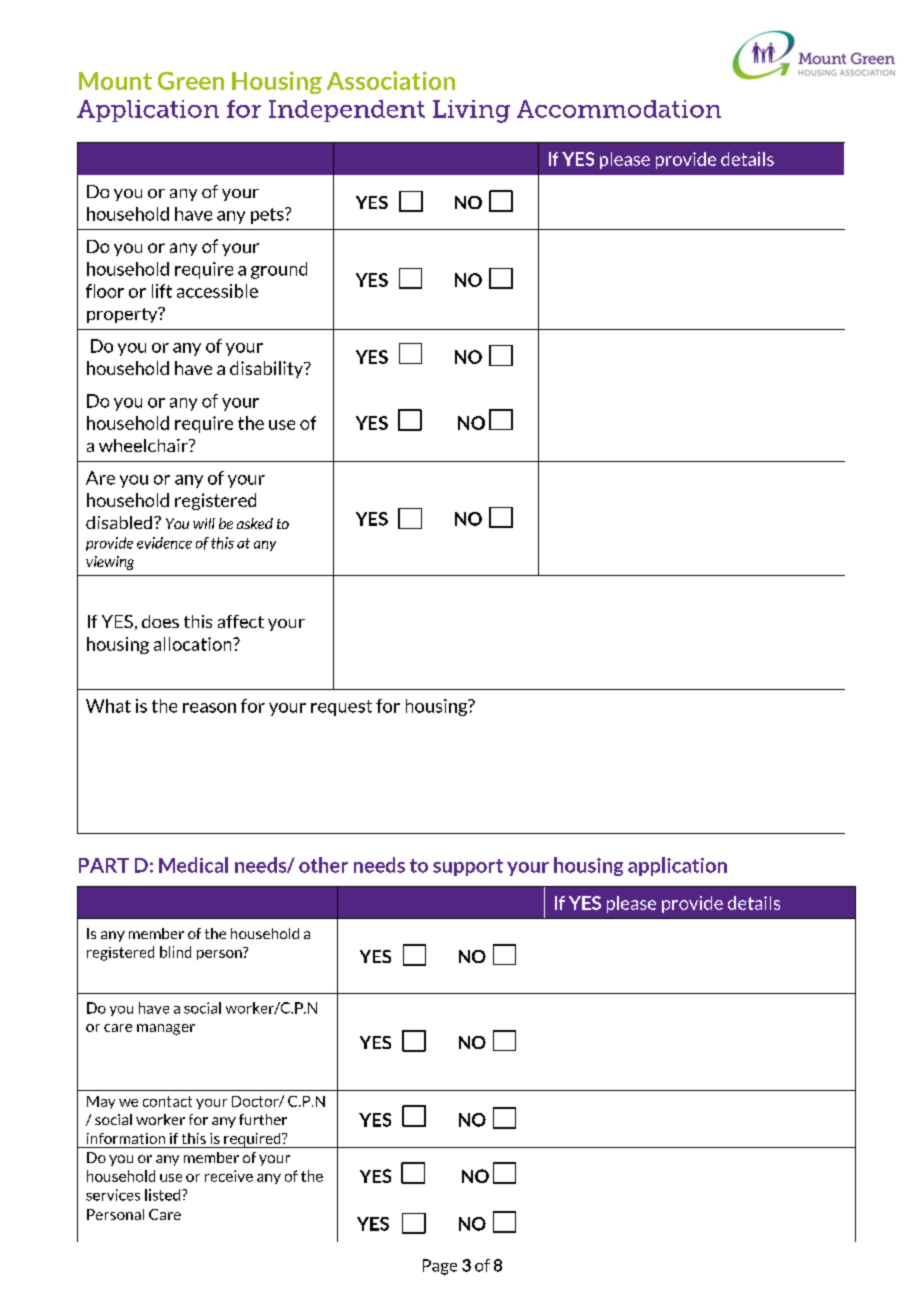 This image has width=924, height=1307. I want to click on Accommodation, so click(619, 109).
